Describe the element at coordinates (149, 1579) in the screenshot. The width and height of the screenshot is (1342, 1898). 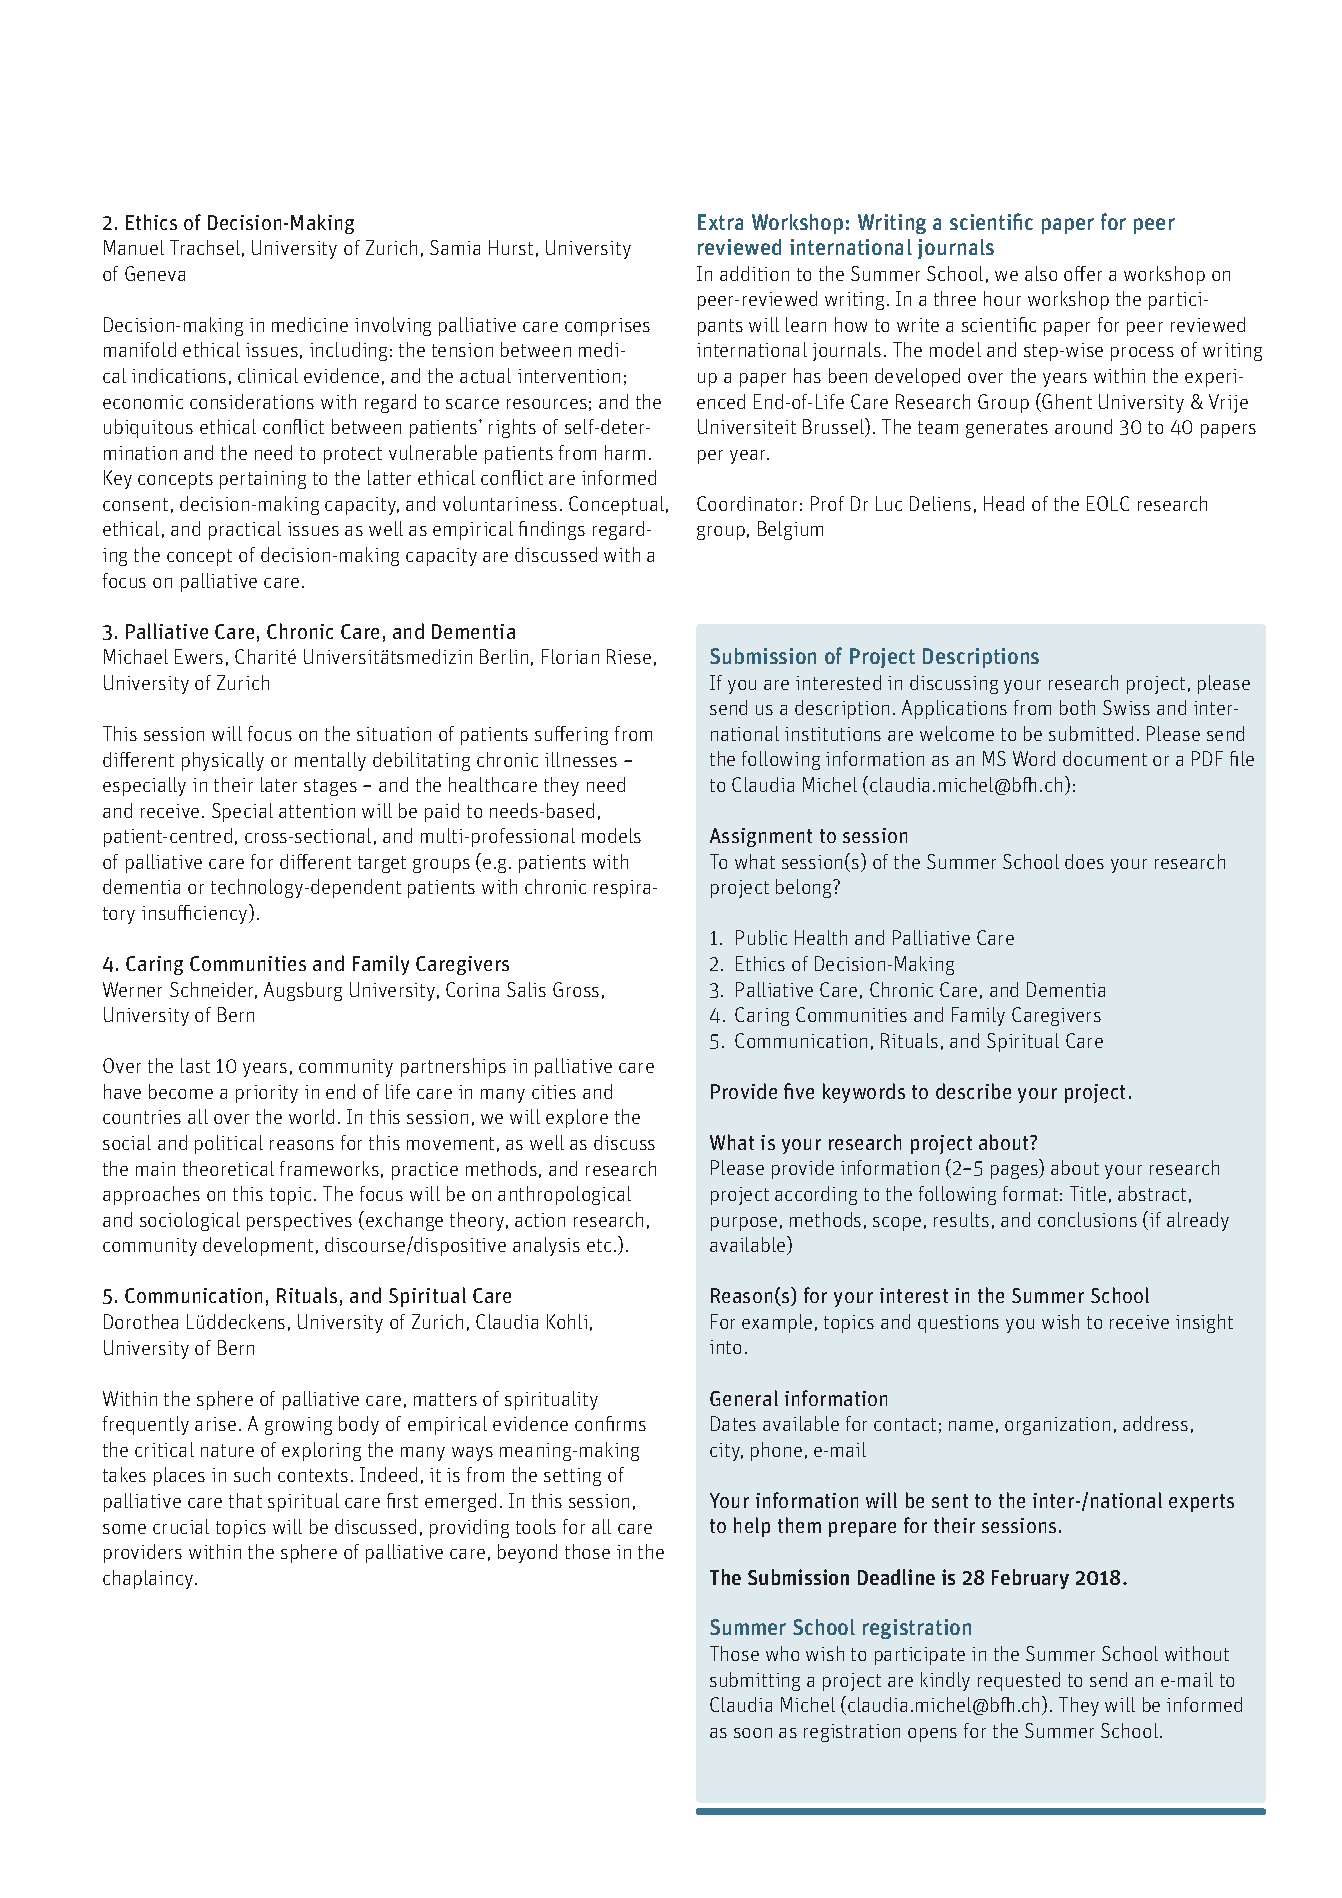
I see `chaplaincy` at that location.
